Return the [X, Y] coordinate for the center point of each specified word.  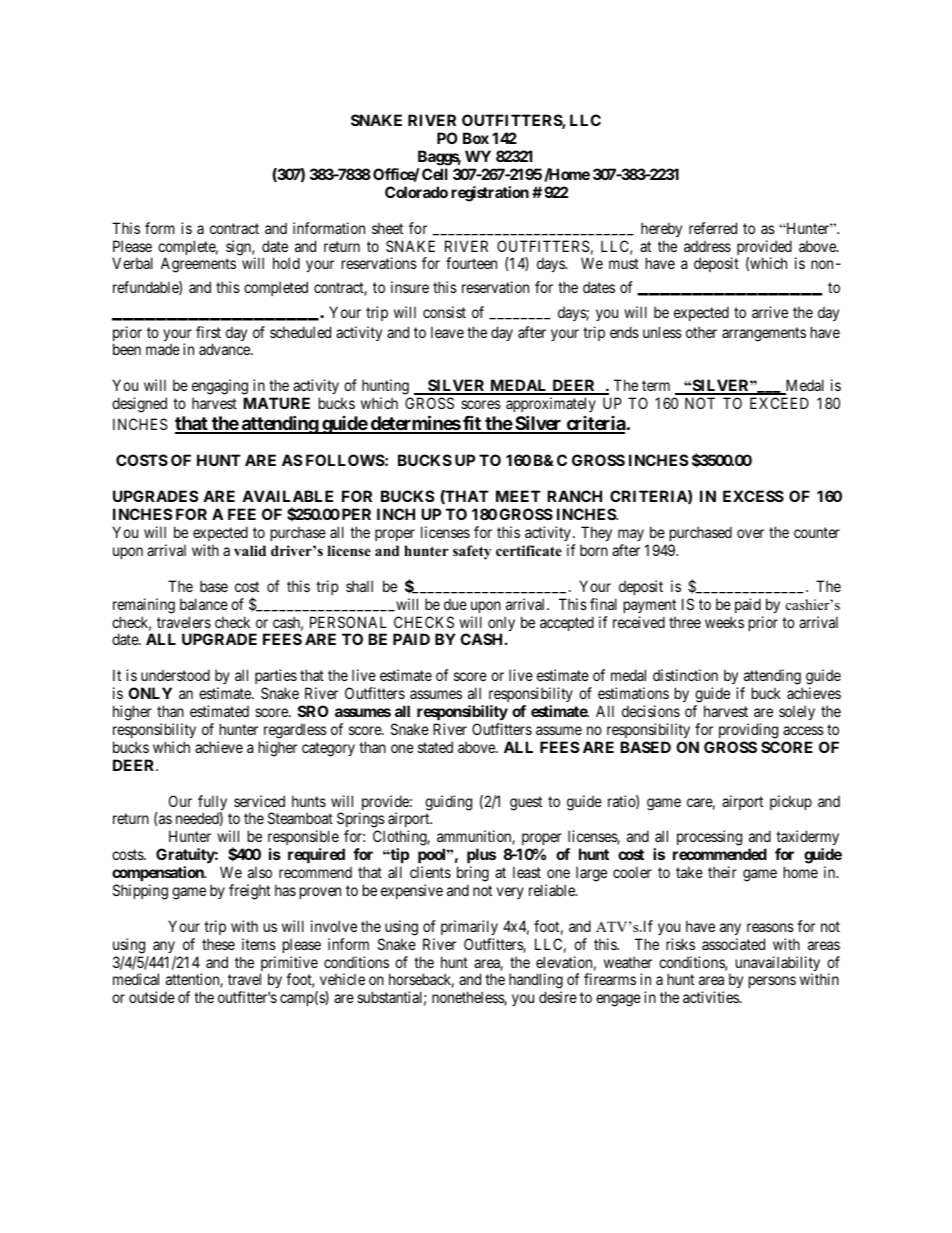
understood [175, 675]
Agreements [198, 265]
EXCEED [779, 403]
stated [435, 747]
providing [748, 731]
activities [712, 997]
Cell [435, 174]
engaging [220, 387]
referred [713, 228]
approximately [551, 404]
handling [536, 982]
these [218, 944]
